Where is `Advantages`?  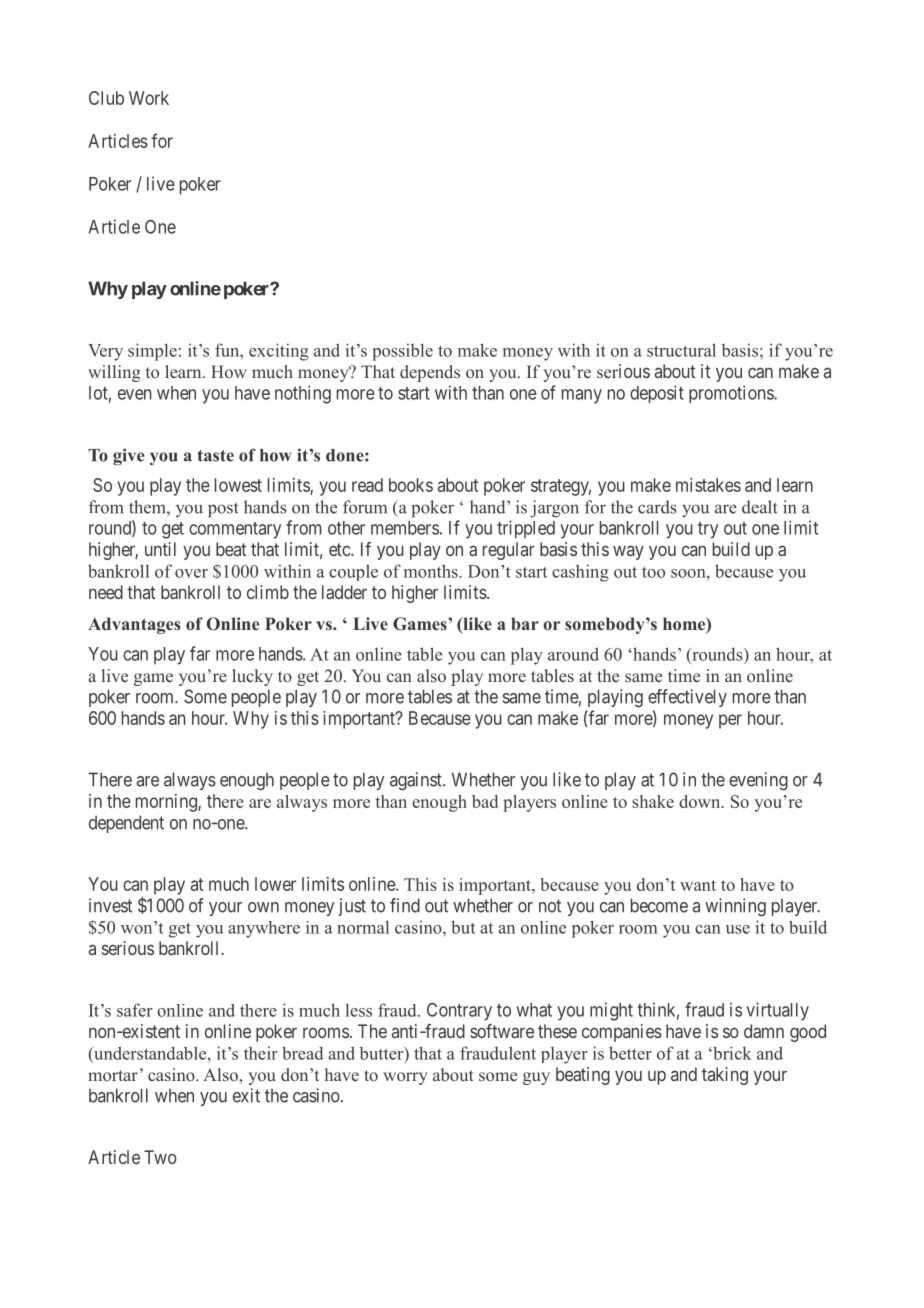 Advantages is located at coordinates (134, 625).
